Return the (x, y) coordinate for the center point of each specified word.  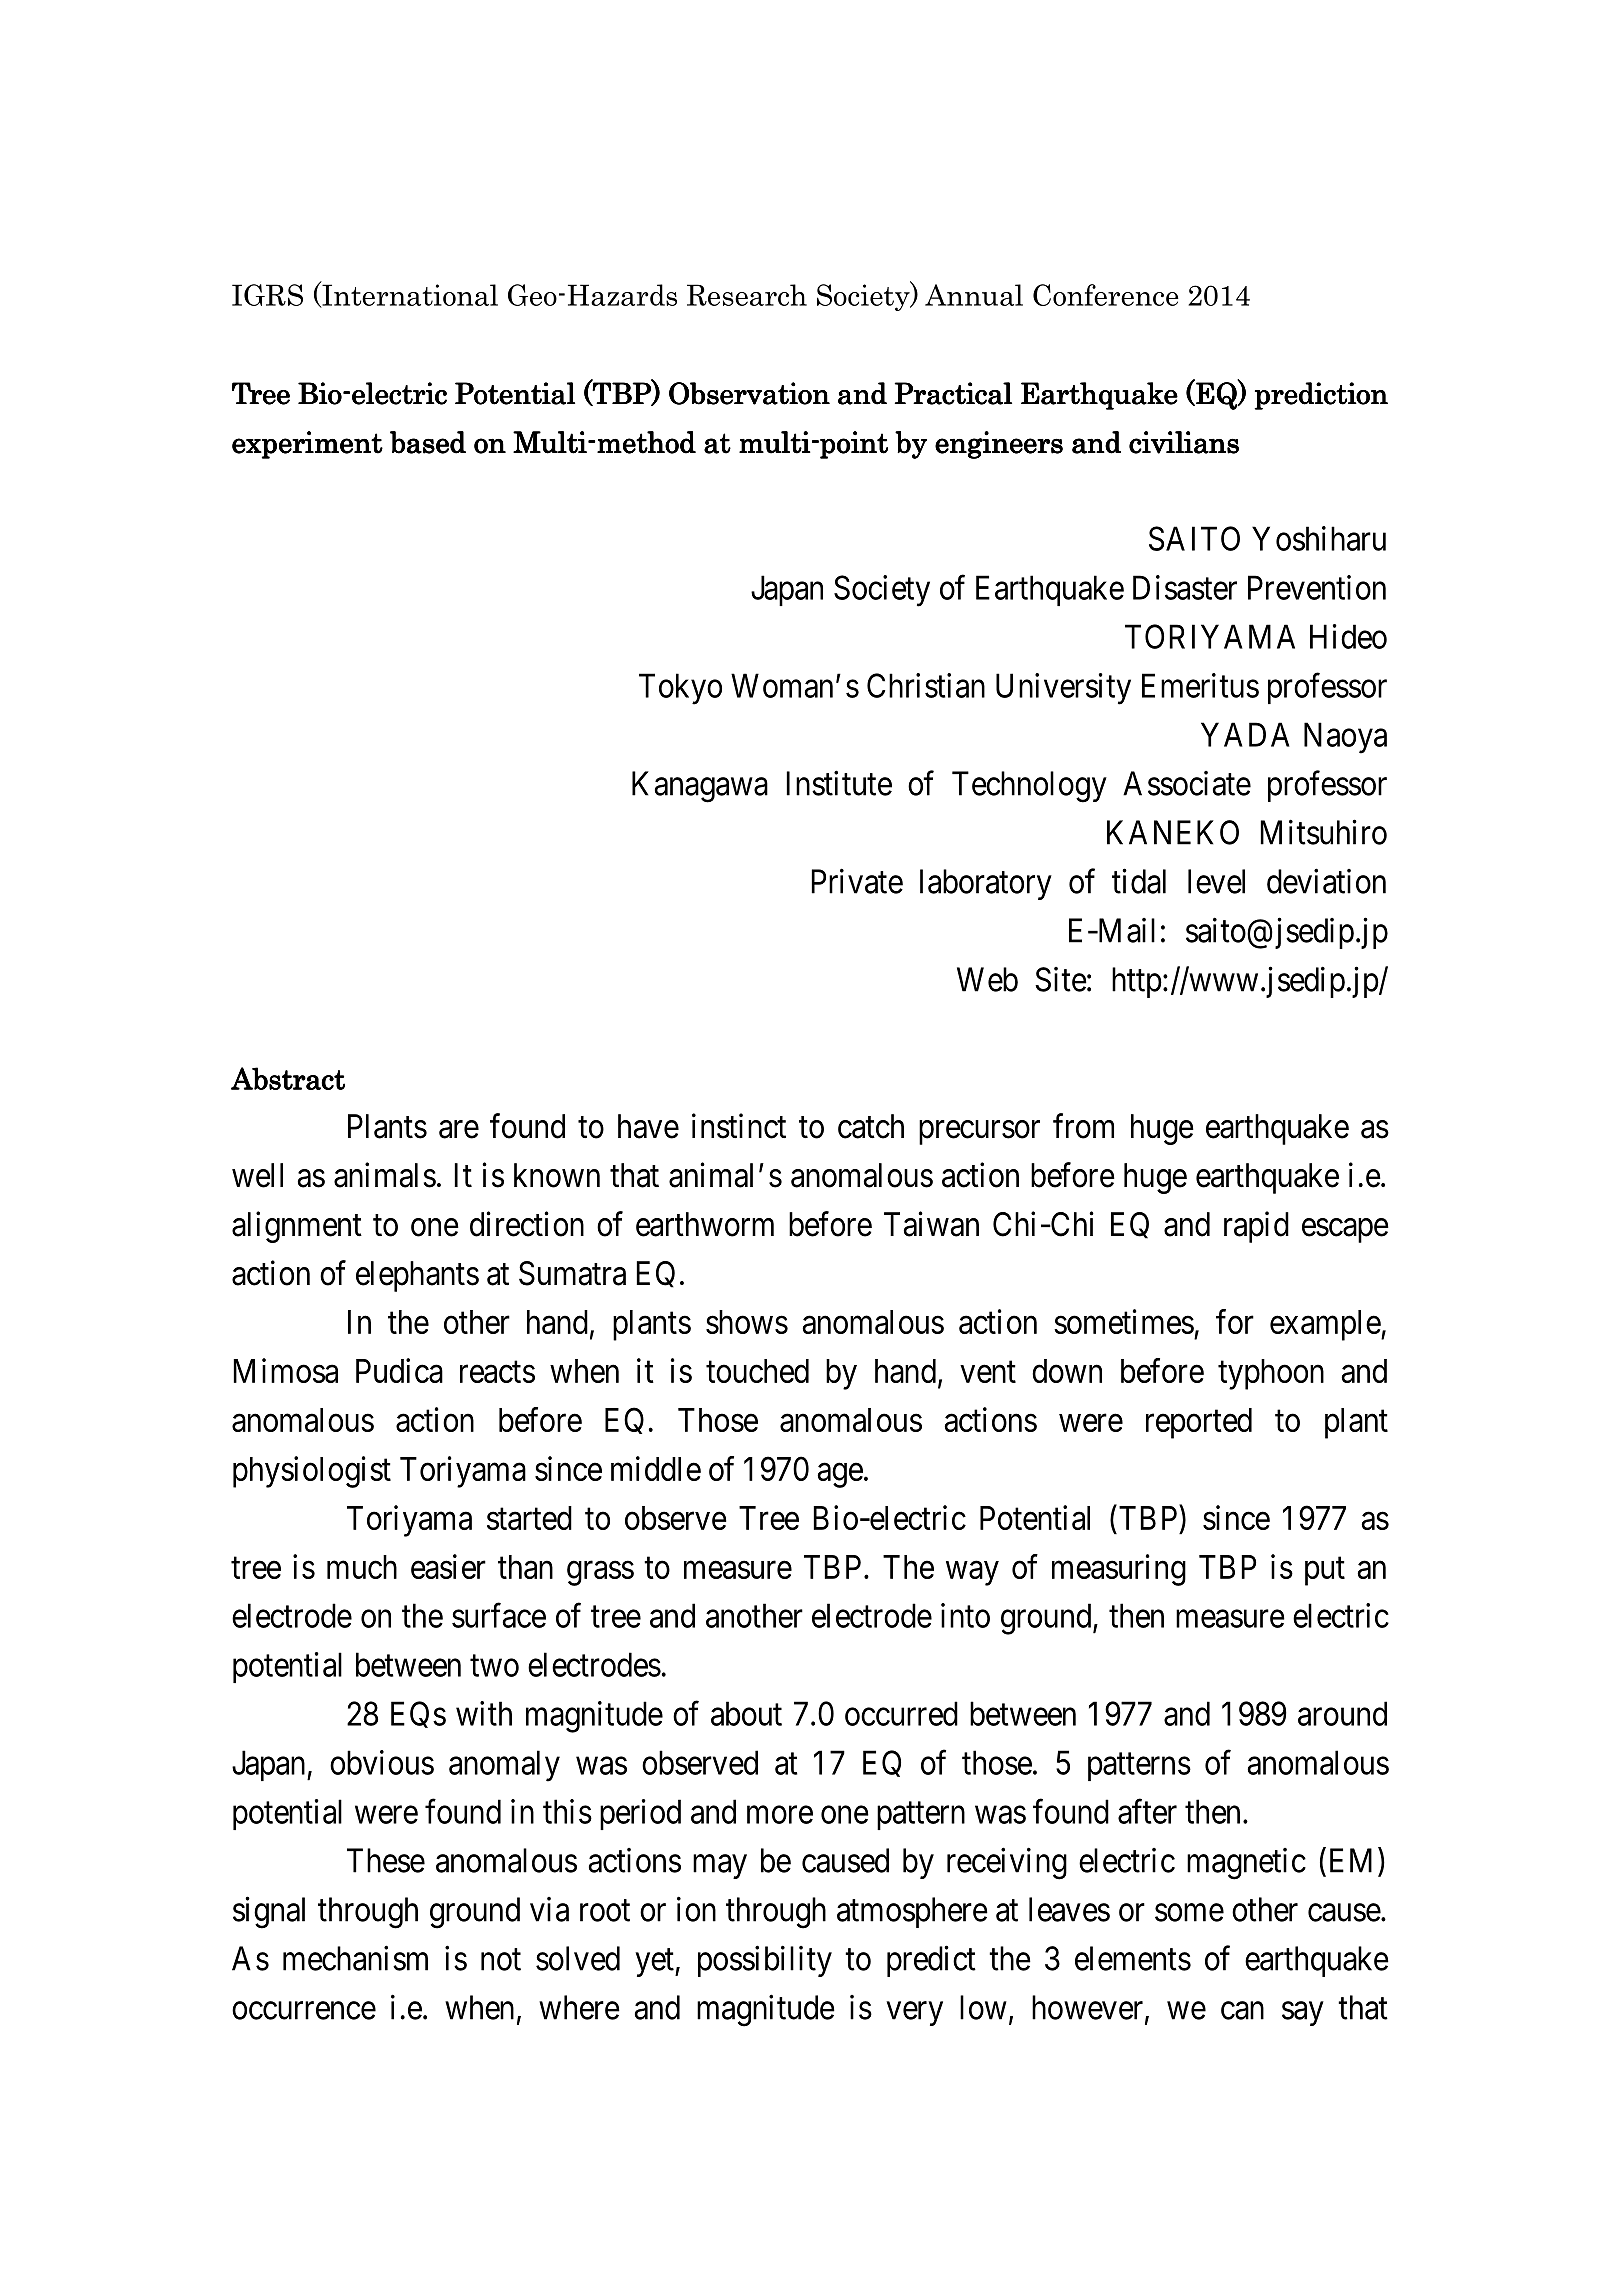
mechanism (355, 1958)
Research (747, 295)
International (409, 295)
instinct (739, 1126)
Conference (1106, 295)
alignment (297, 1227)
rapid (1256, 1227)
